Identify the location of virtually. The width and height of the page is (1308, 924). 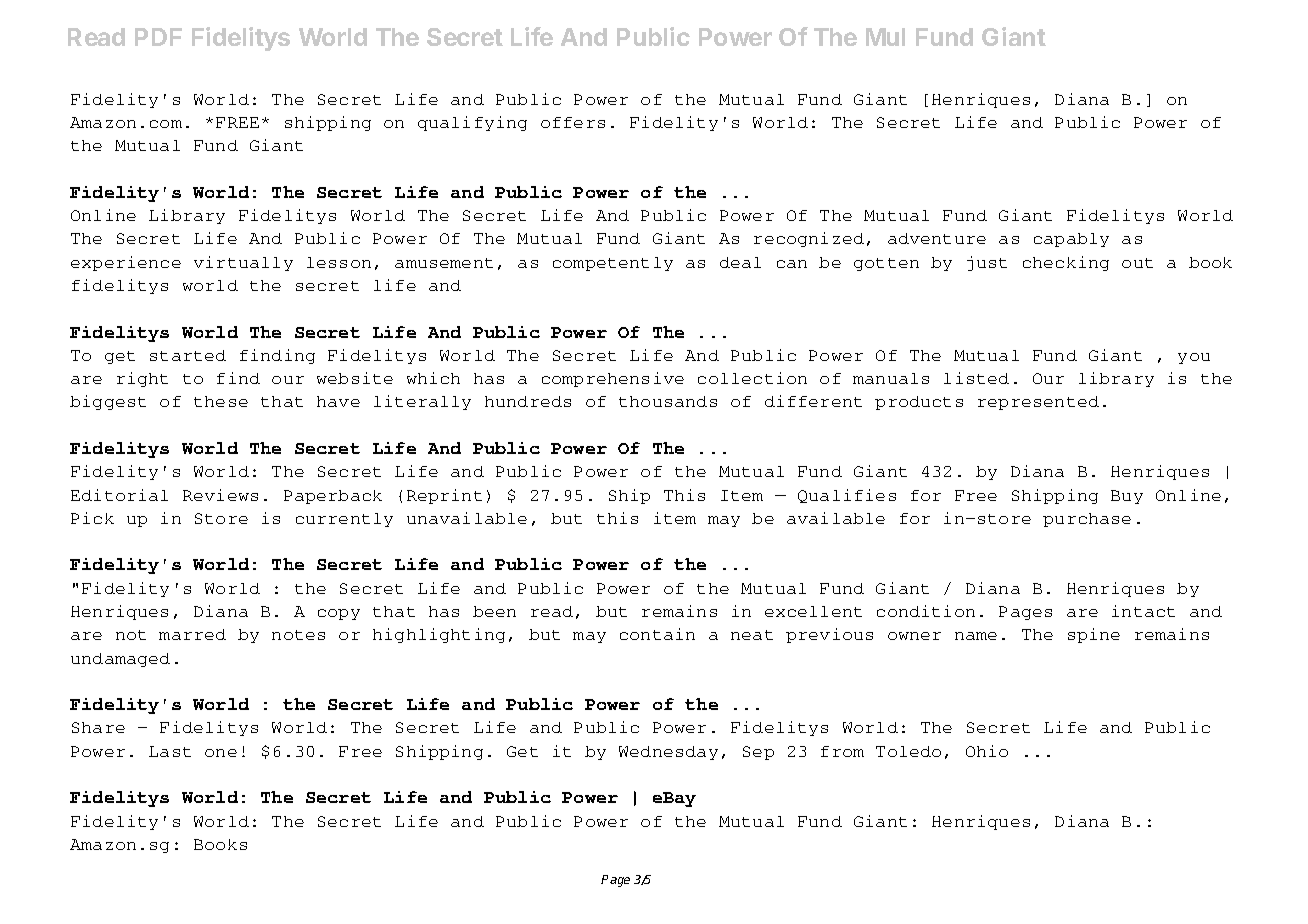
(243, 263).
